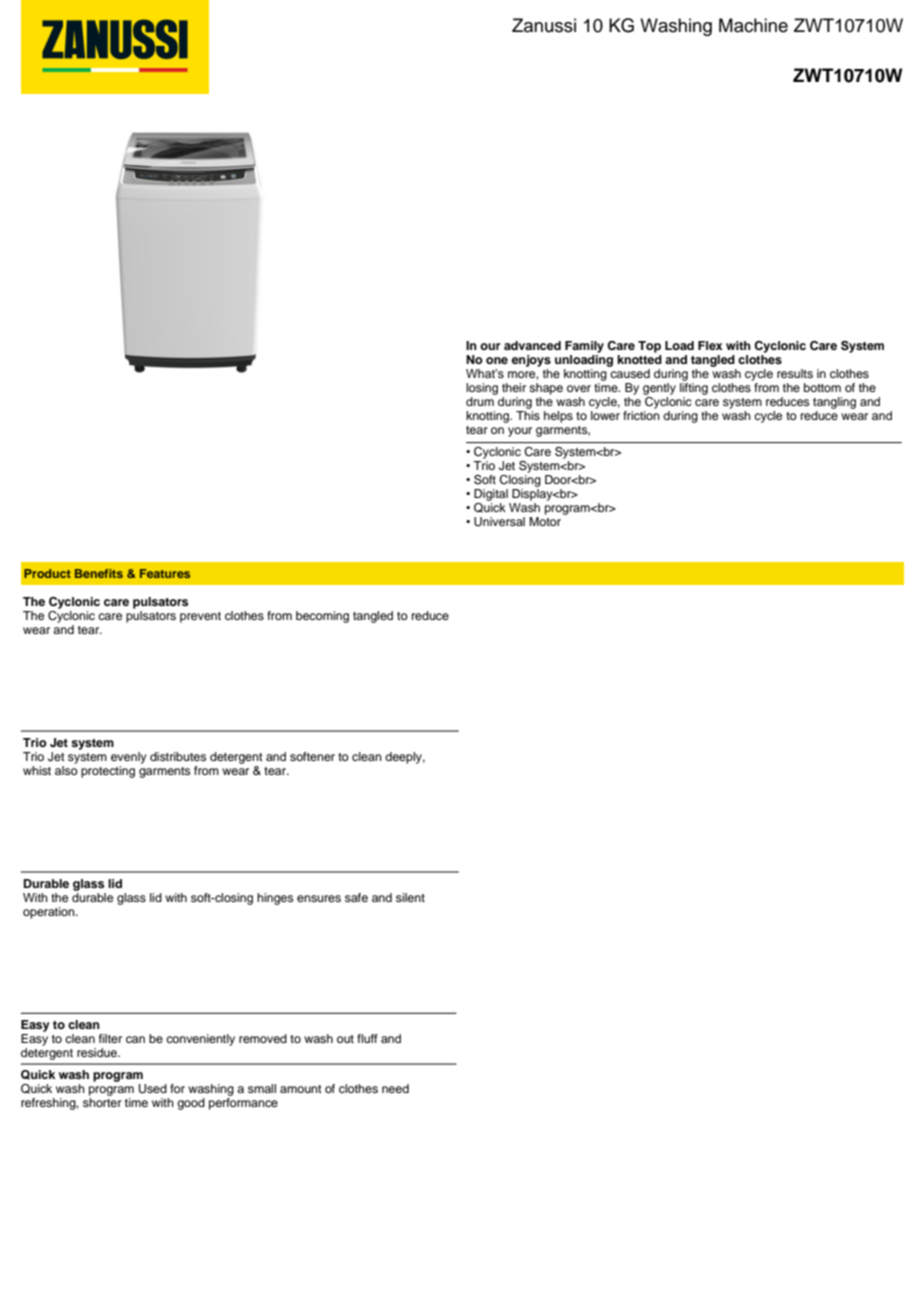 Image resolution: width=924 pixels, height=1308 pixels. I want to click on Flex, so click(710, 345).
